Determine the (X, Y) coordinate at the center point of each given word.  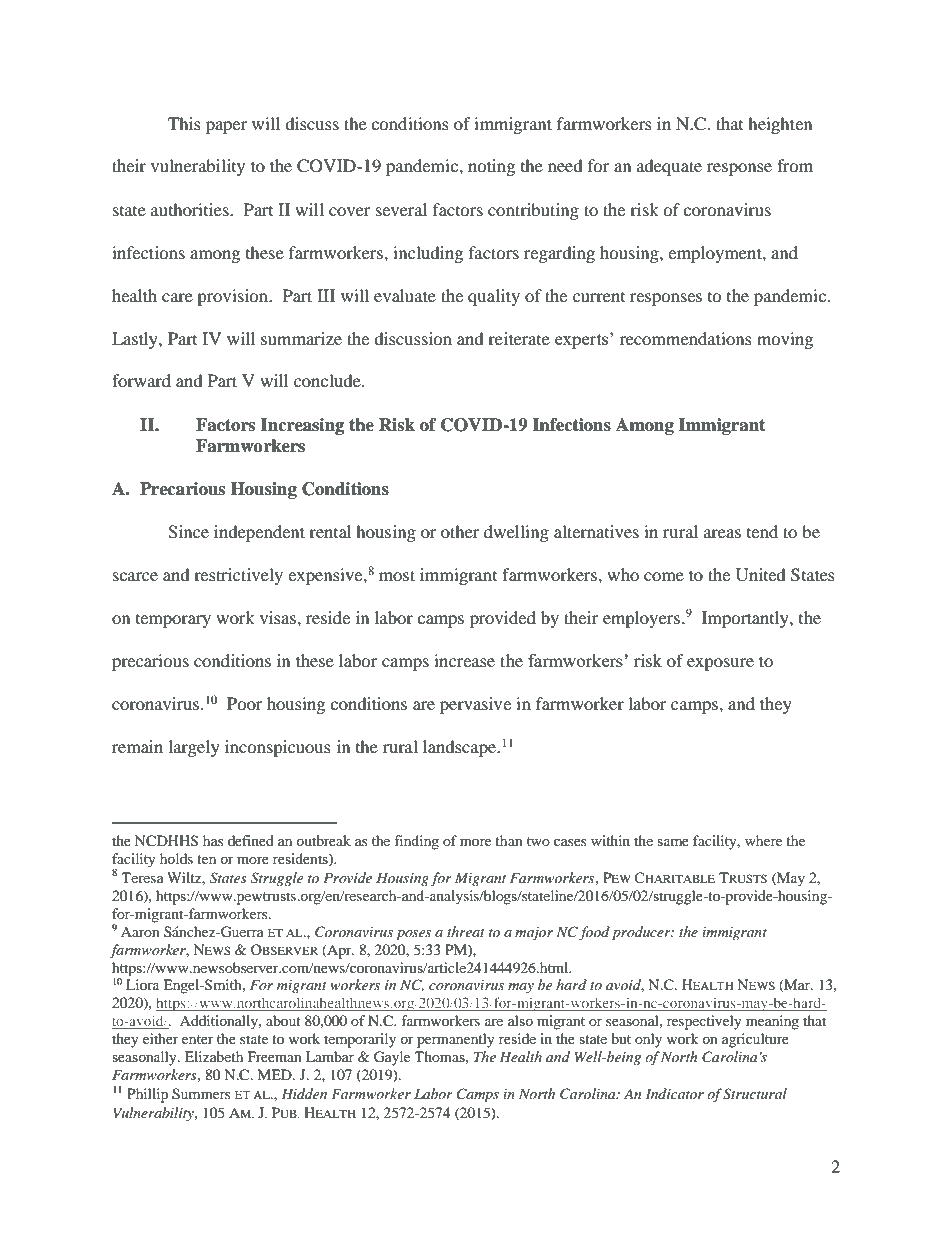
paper (226, 127)
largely (194, 748)
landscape (461, 748)
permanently (456, 1040)
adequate (669, 167)
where (763, 840)
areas (722, 533)
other (460, 531)
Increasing (302, 426)
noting (491, 167)
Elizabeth (214, 1056)
